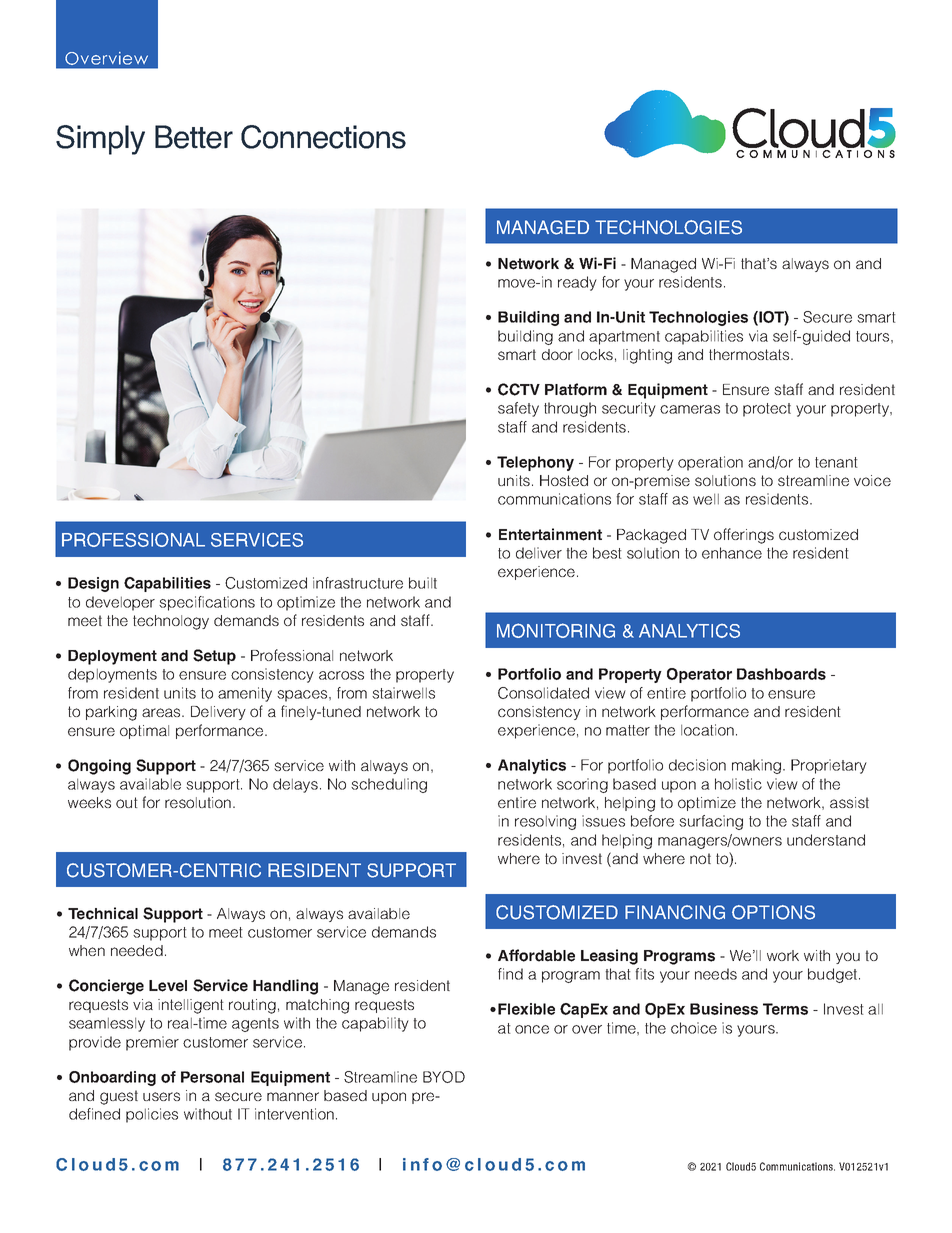  What do you see at coordinates (93, 584) in the image?
I see `Design` at bounding box center [93, 584].
